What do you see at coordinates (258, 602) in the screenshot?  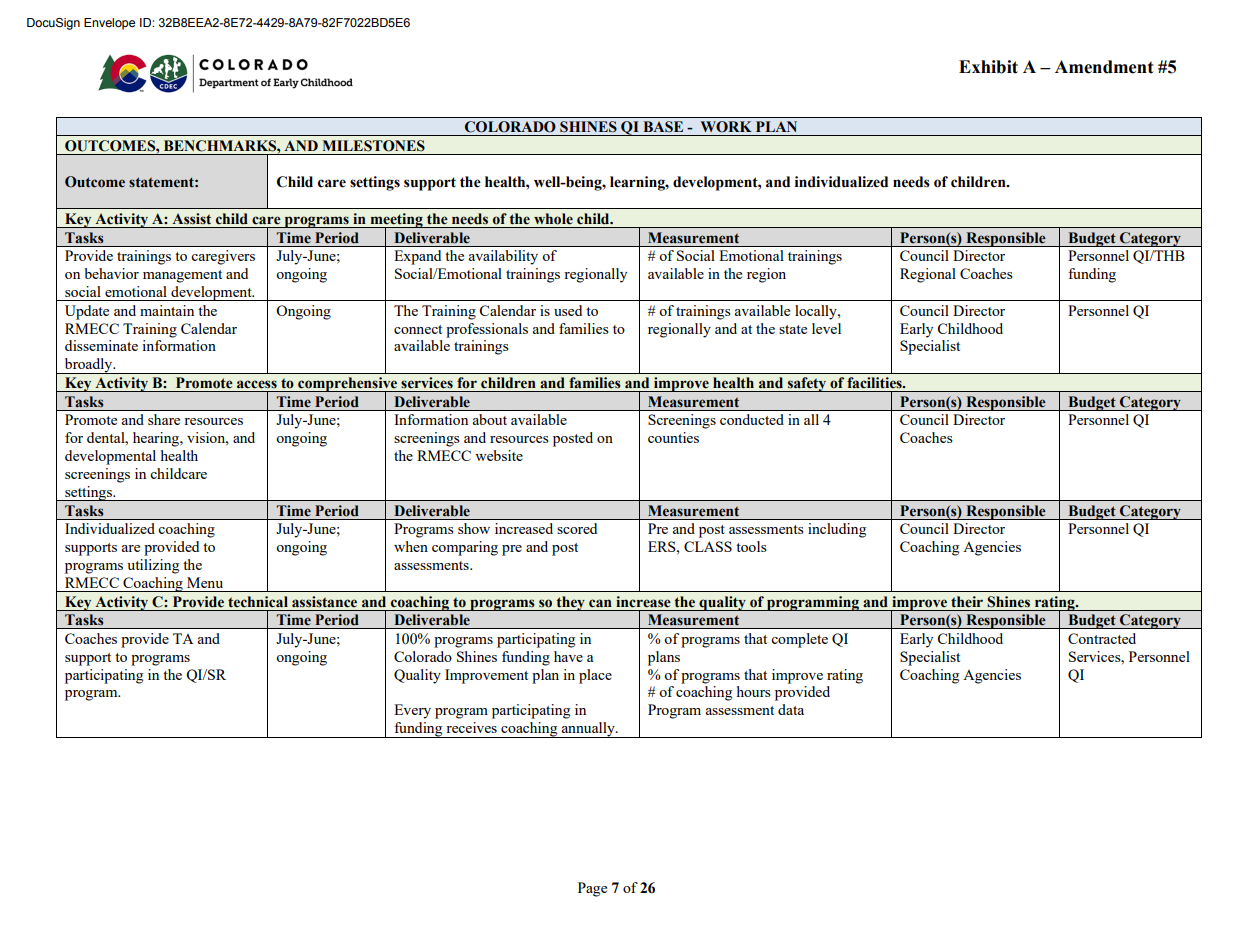 I see `technical` at bounding box center [258, 602].
